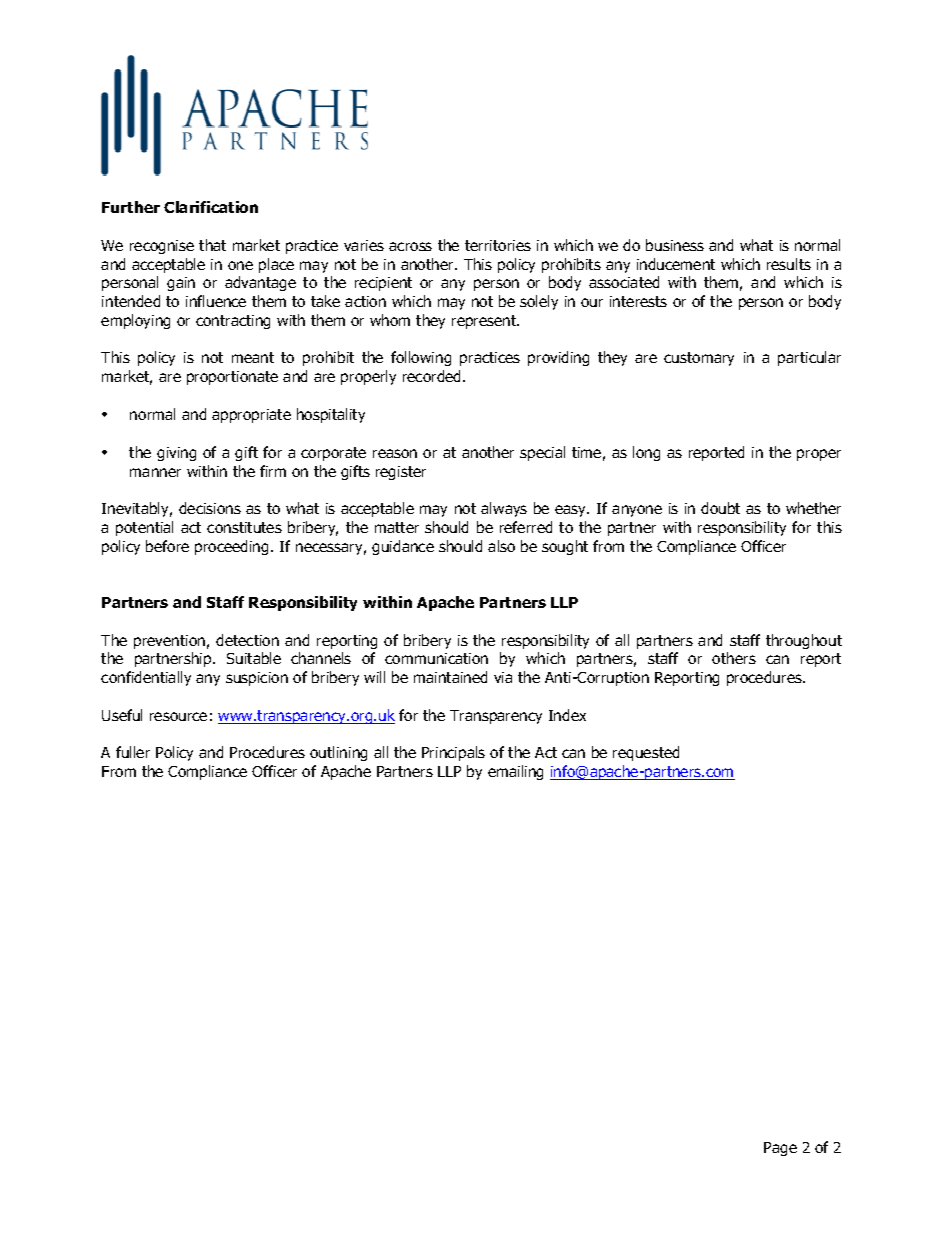 The height and width of the screenshot is (1233, 952). Describe the element at coordinates (212, 245) in the screenshot. I see `that` at that location.
